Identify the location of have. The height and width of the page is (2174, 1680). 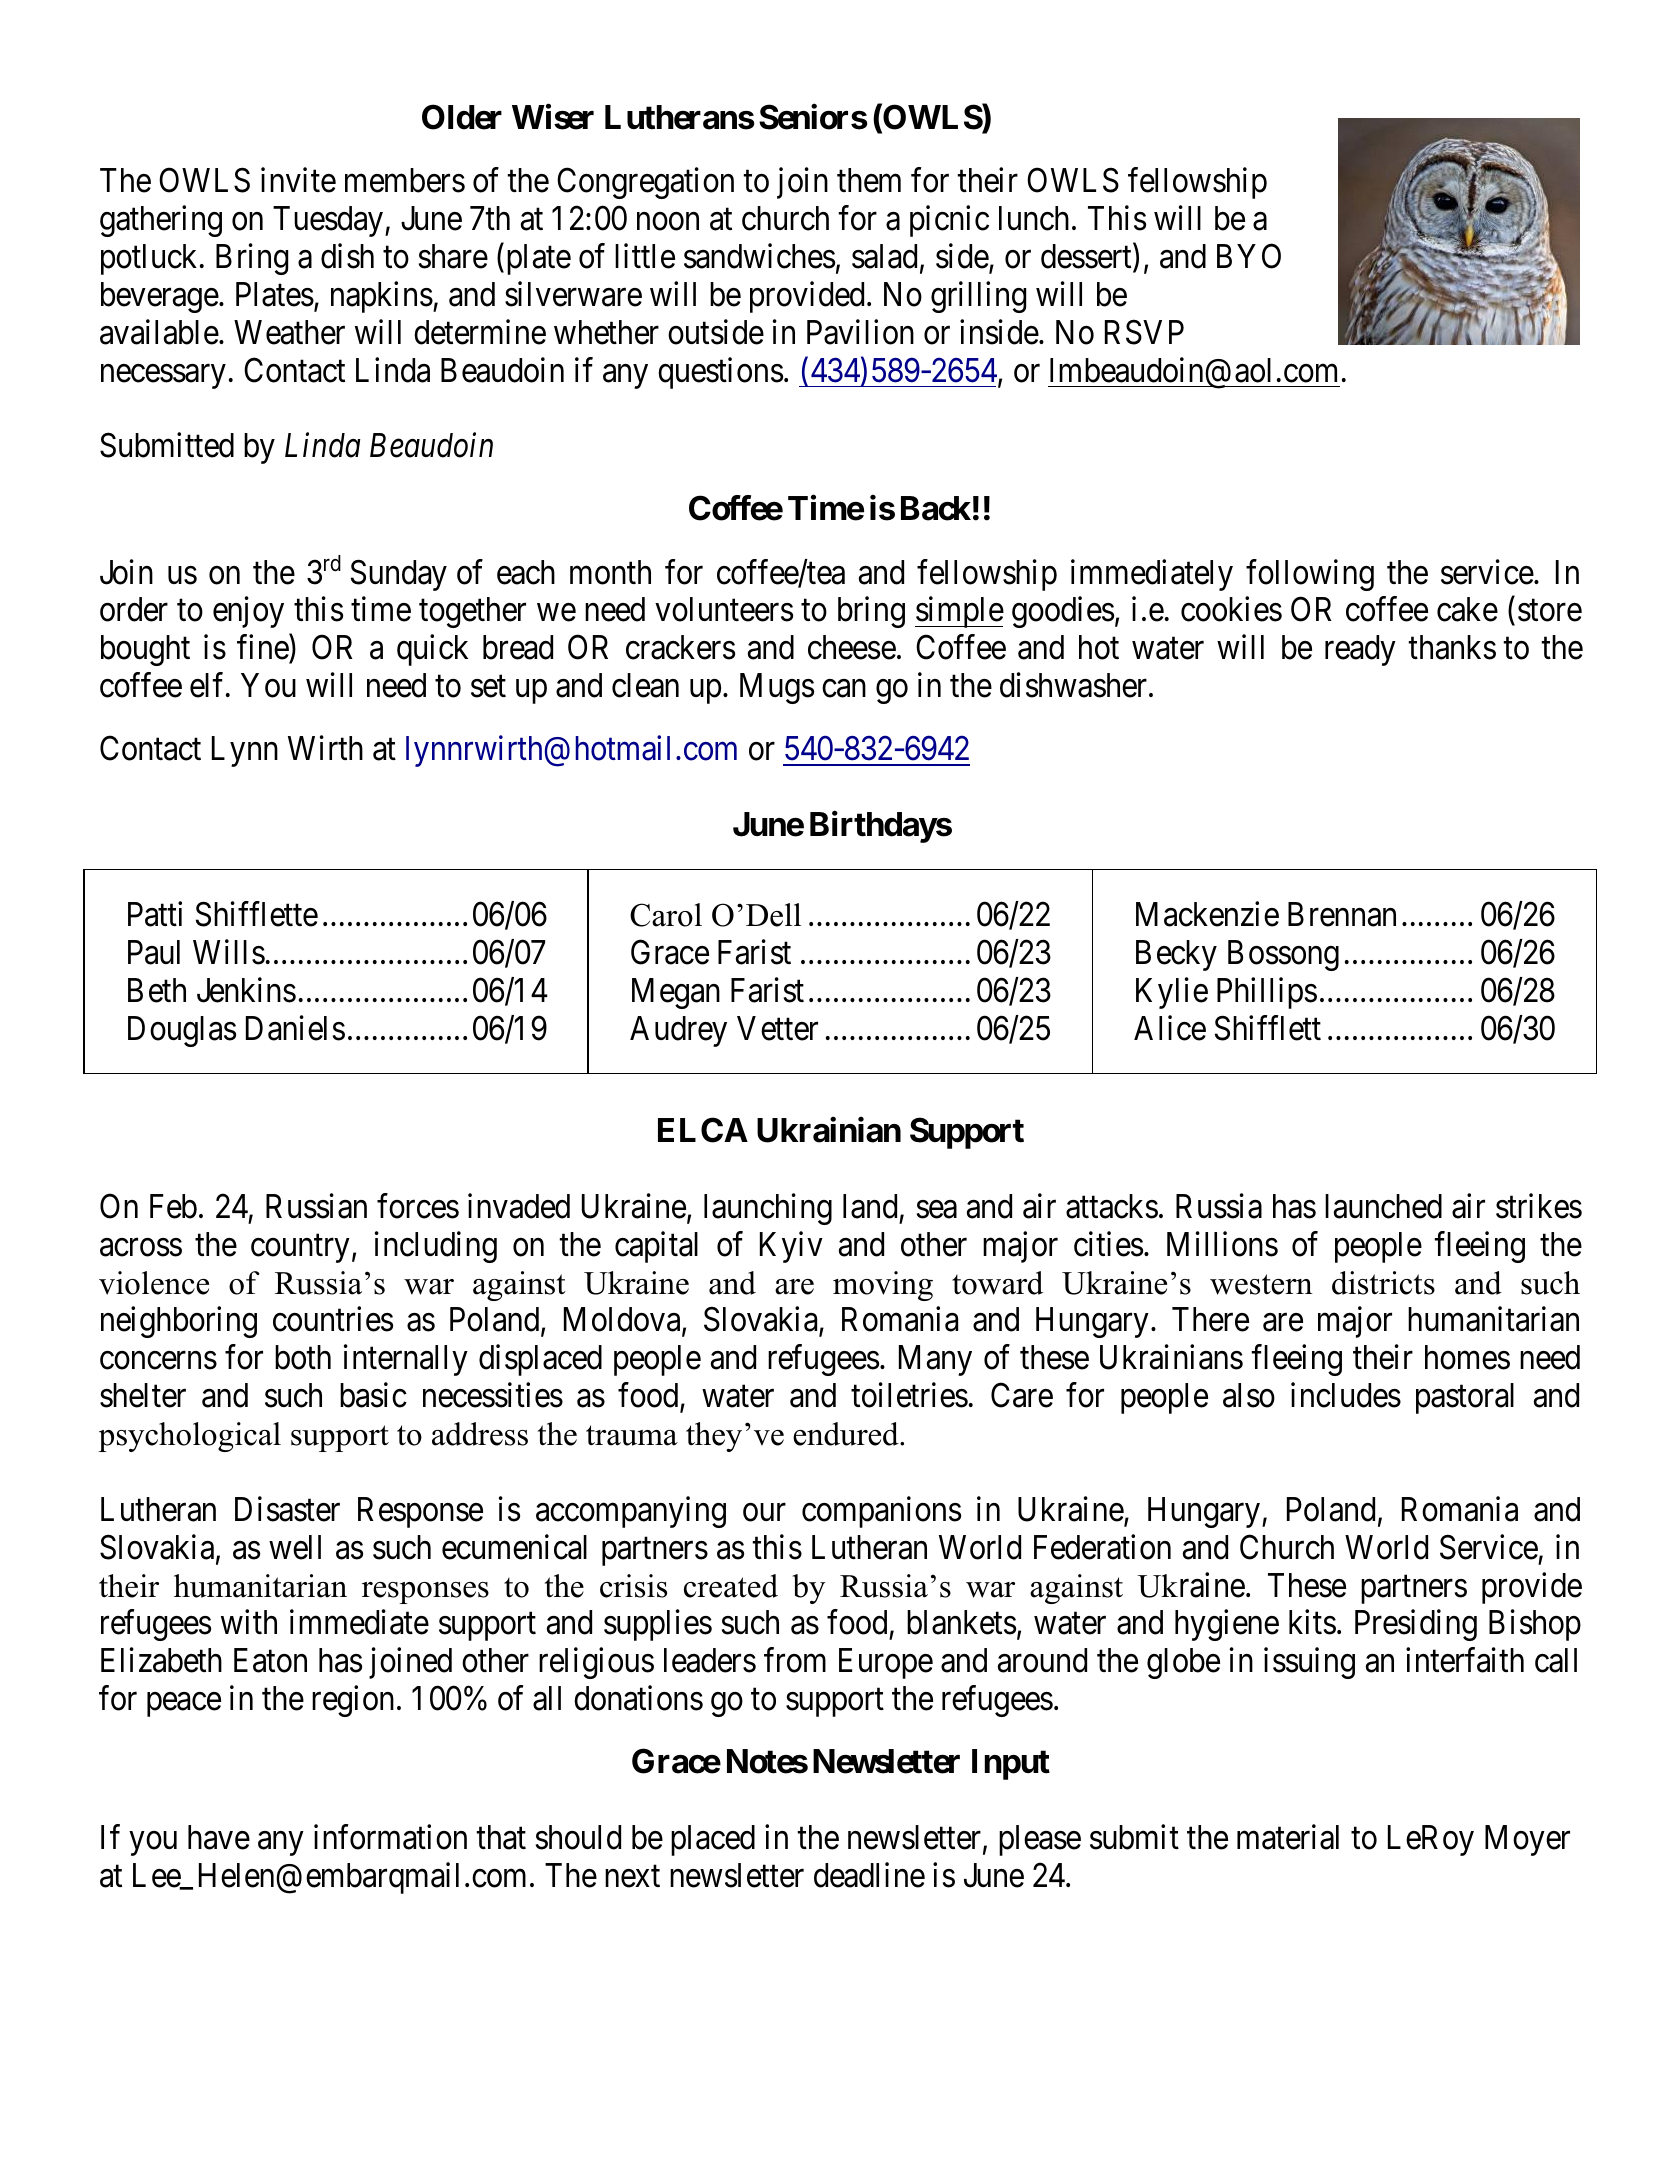
(219, 1837).
